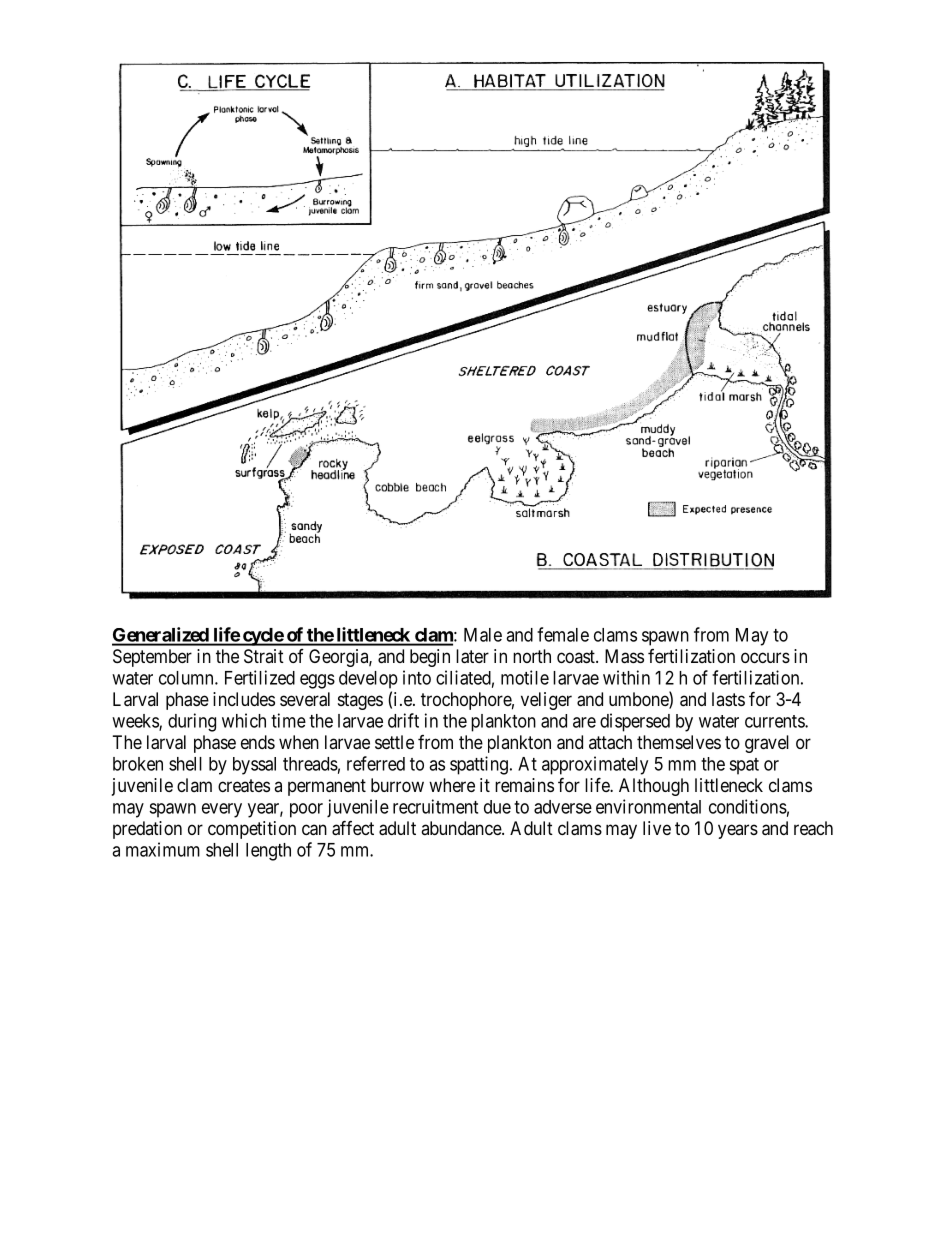  I want to click on creates, so click(244, 786).
